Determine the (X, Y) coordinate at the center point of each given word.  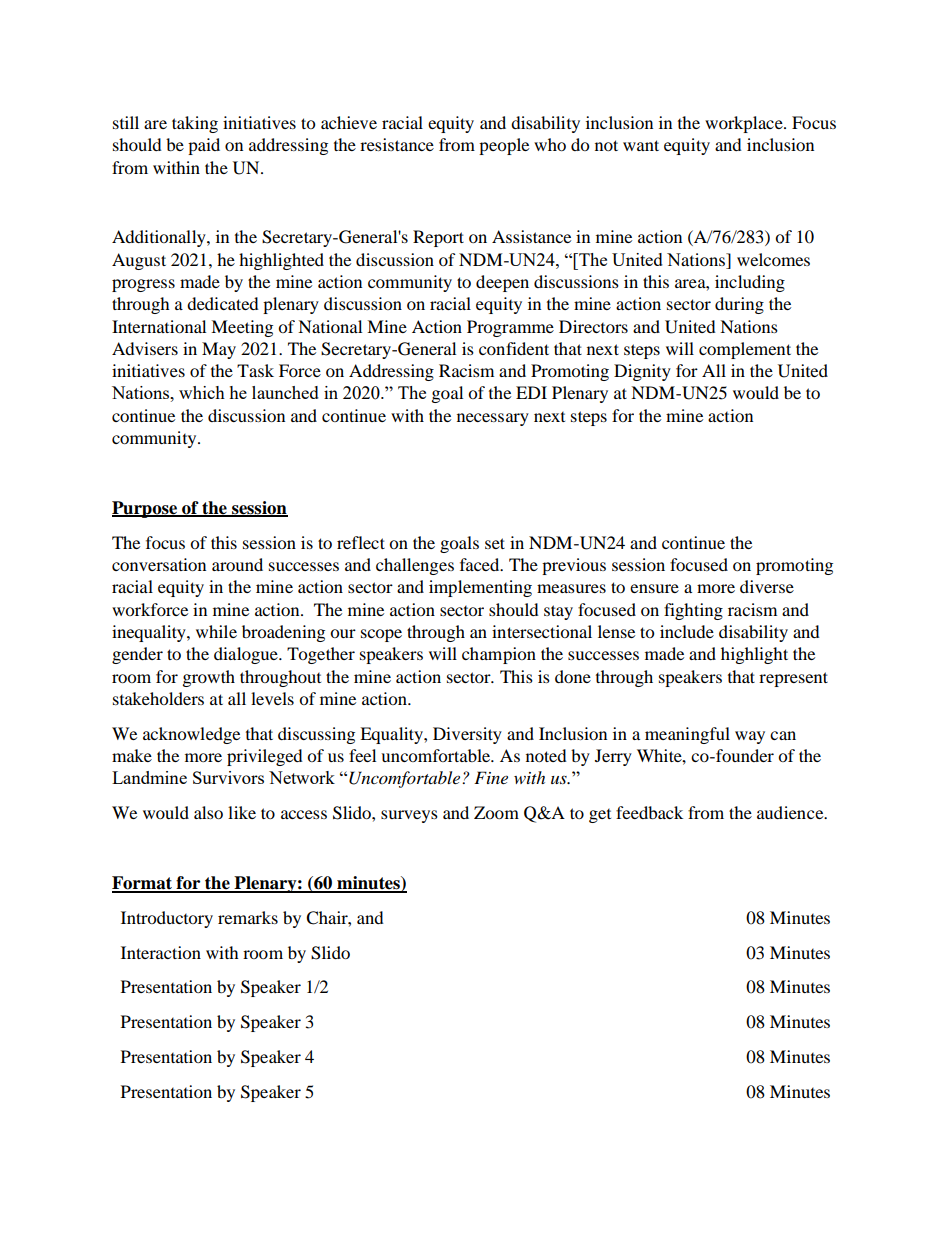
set (495, 543)
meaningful (687, 735)
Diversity (467, 735)
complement (745, 350)
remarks (248, 917)
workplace (745, 124)
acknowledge (191, 735)
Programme (510, 328)
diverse (767, 586)
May (219, 350)
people (504, 146)
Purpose (146, 509)
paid (204, 146)
